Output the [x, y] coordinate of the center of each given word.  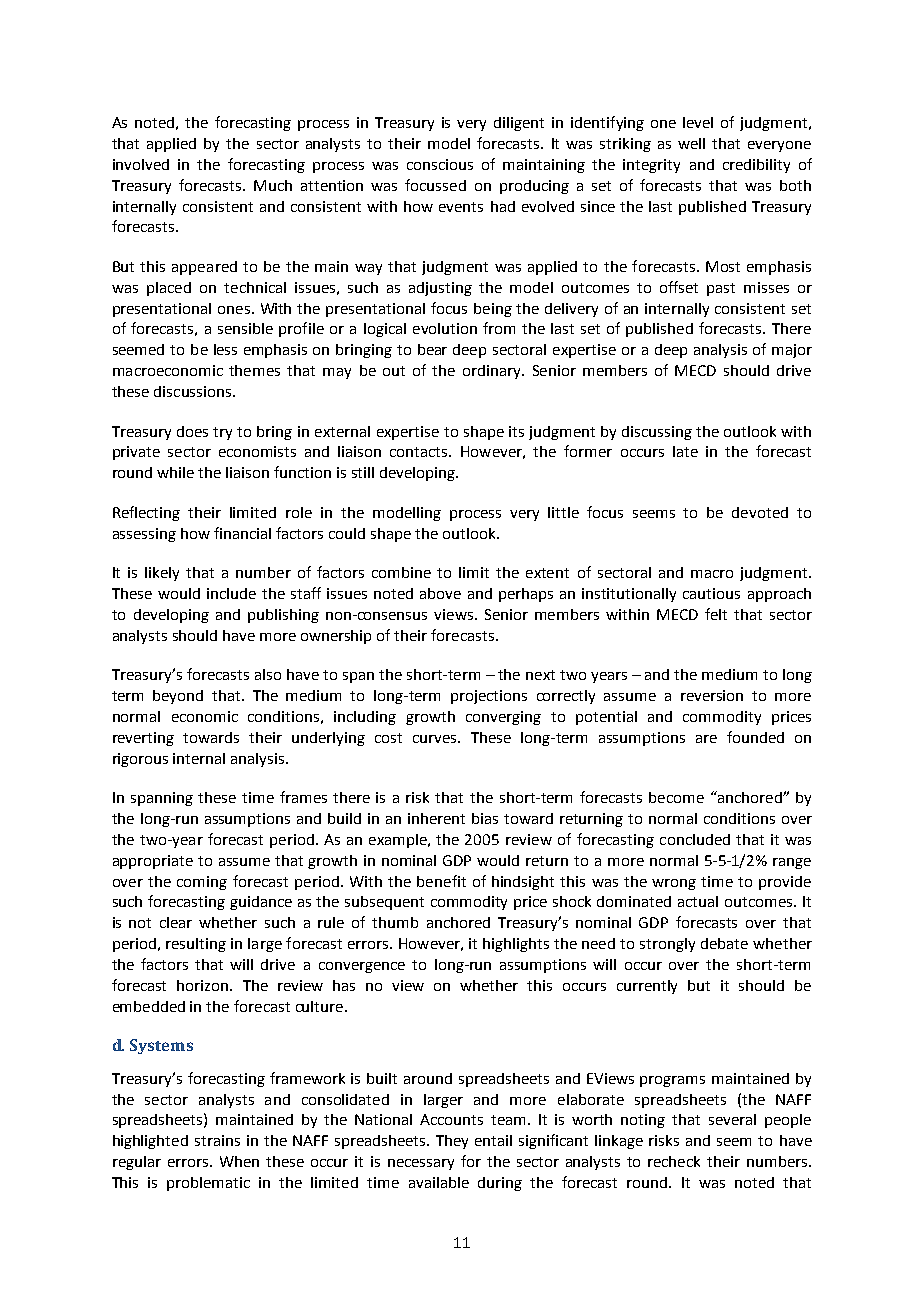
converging [503, 718]
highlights [516, 945]
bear [432, 349]
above [440, 593]
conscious [440, 164]
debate [724, 943]
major [792, 351]
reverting [143, 739]
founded [755, 737]
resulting [196, 945]
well [691, 143]
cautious [711, 593]
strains [217, 1140]
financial [242, 533]
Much [273, 185]
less [225, 349]
